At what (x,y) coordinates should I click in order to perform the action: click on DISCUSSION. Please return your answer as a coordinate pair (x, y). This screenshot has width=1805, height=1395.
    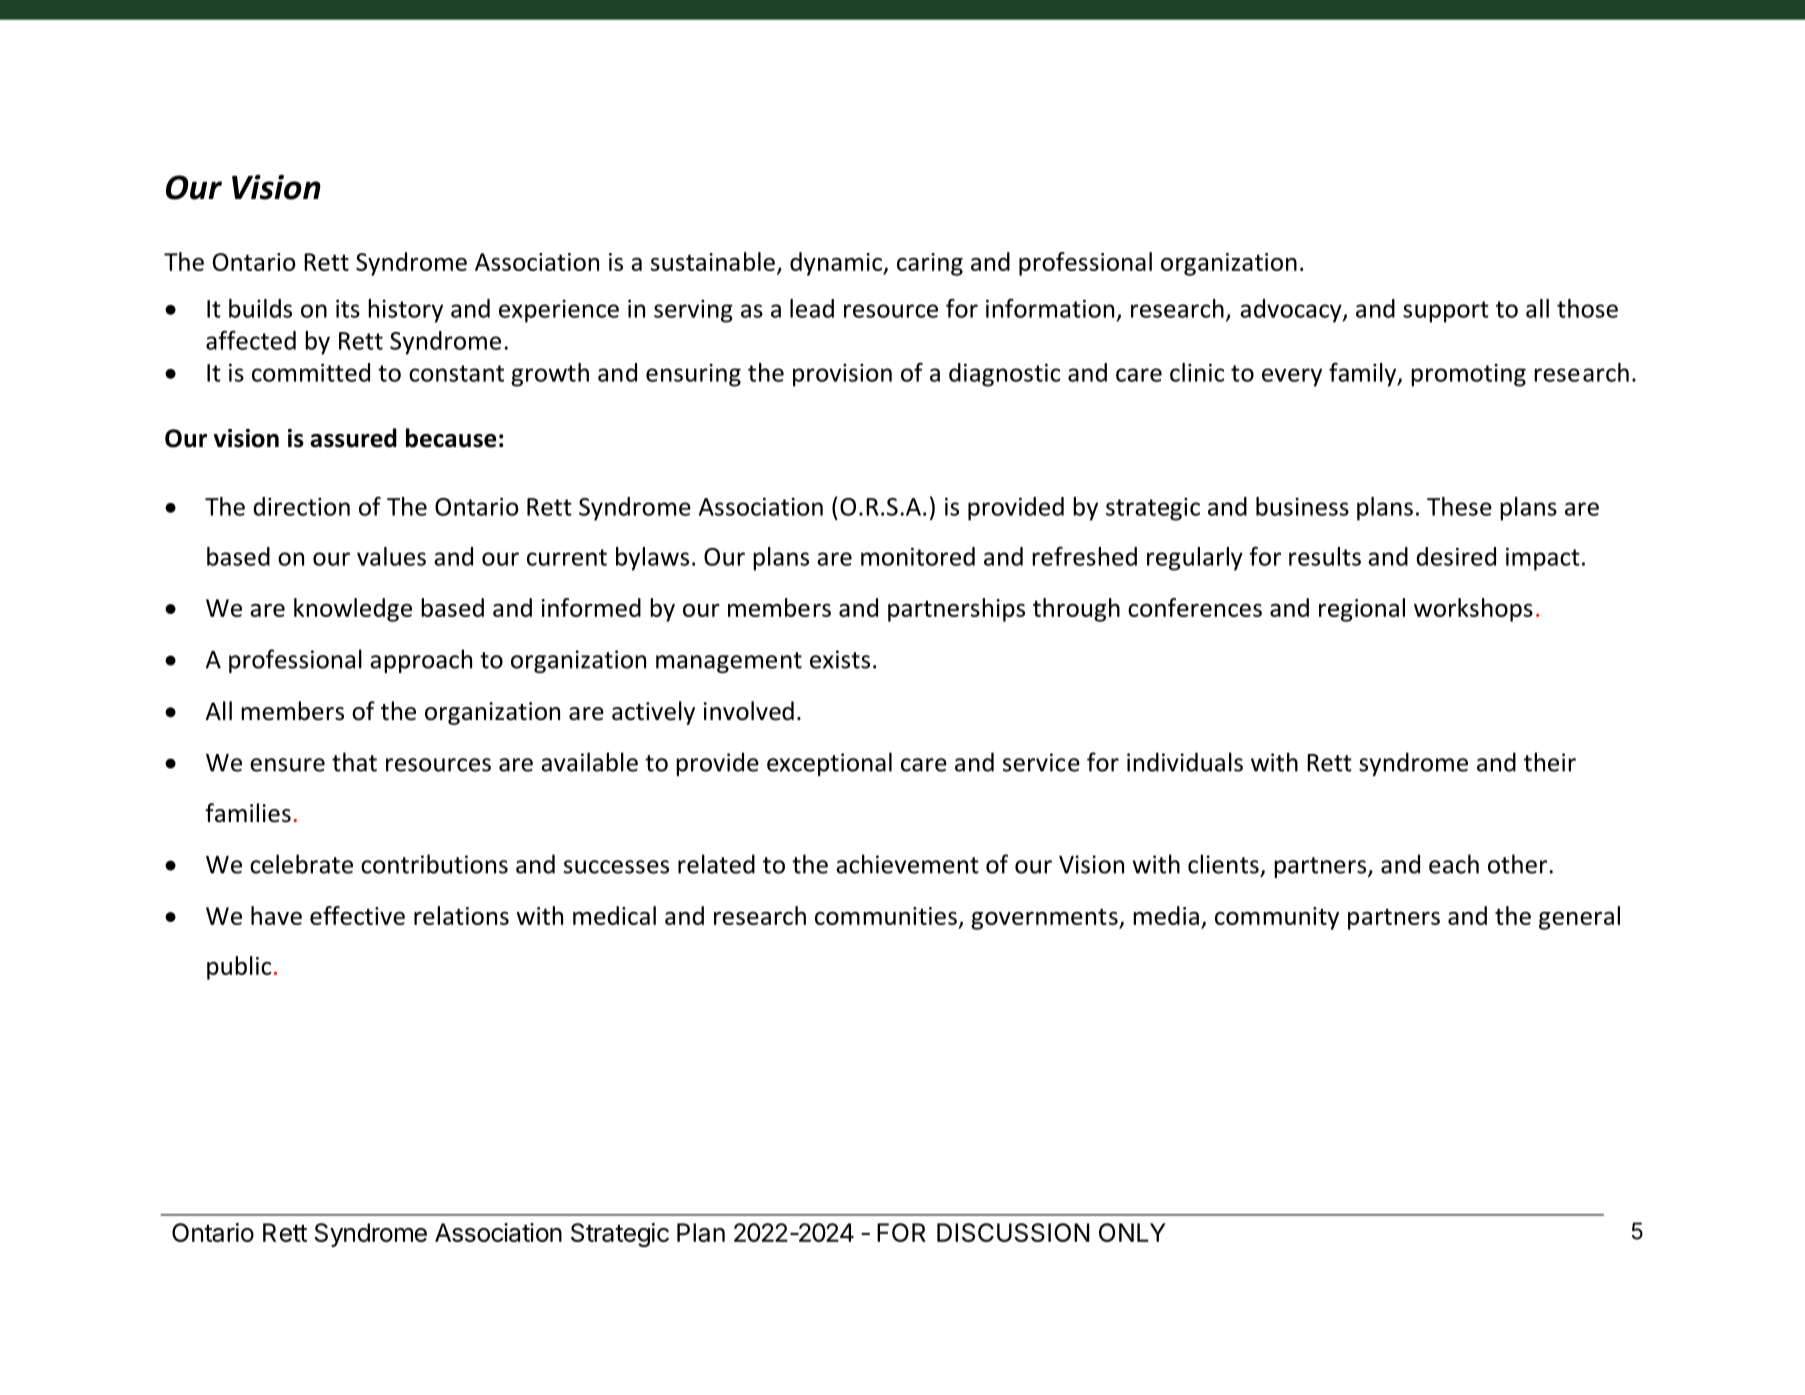
    Looking at the image, I should click on (1013, 1232).
